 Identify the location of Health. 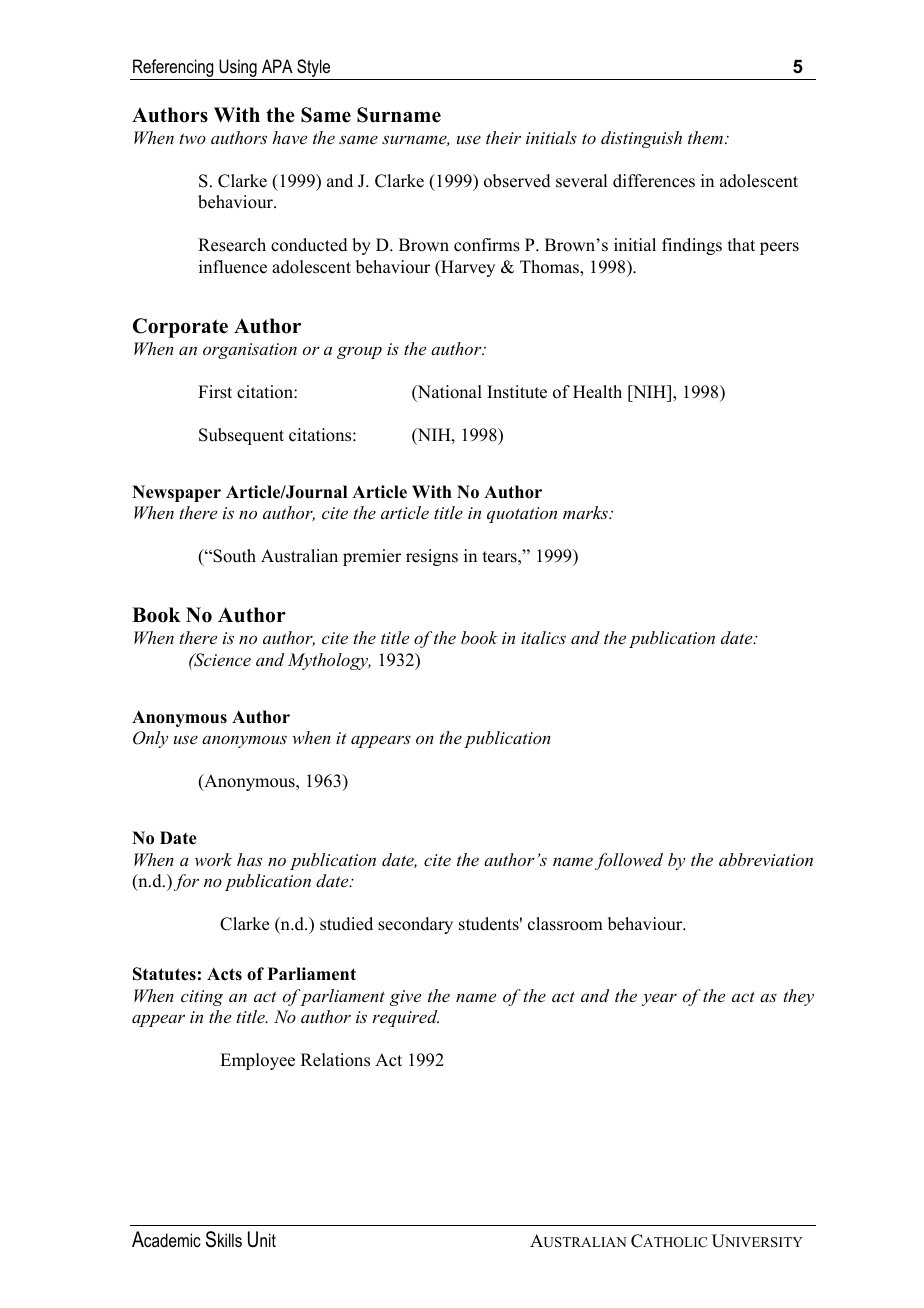
(597, 392).
